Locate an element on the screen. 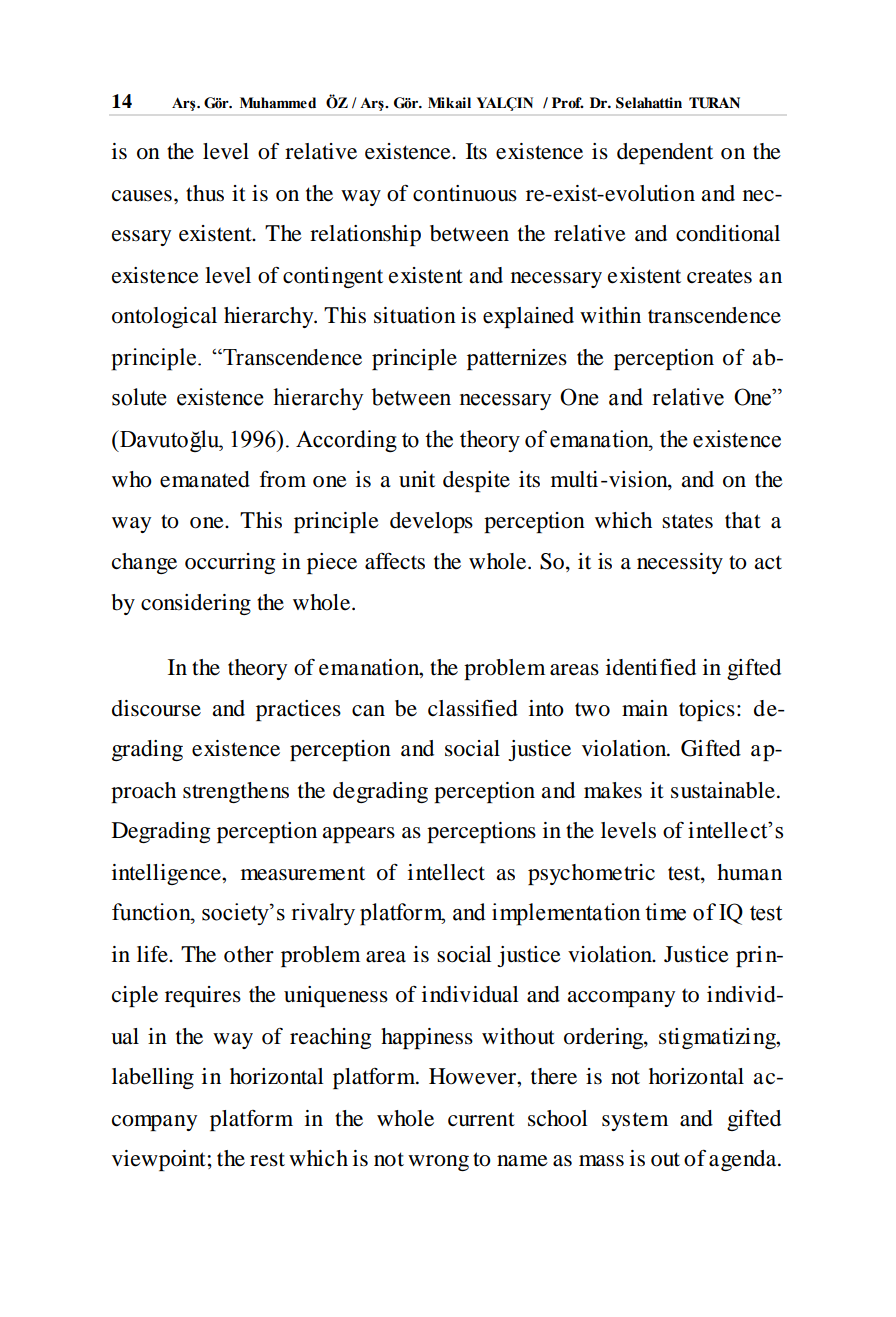 This screenshot has width=896, height=1317. classified is located at coordinates (473, 708).
